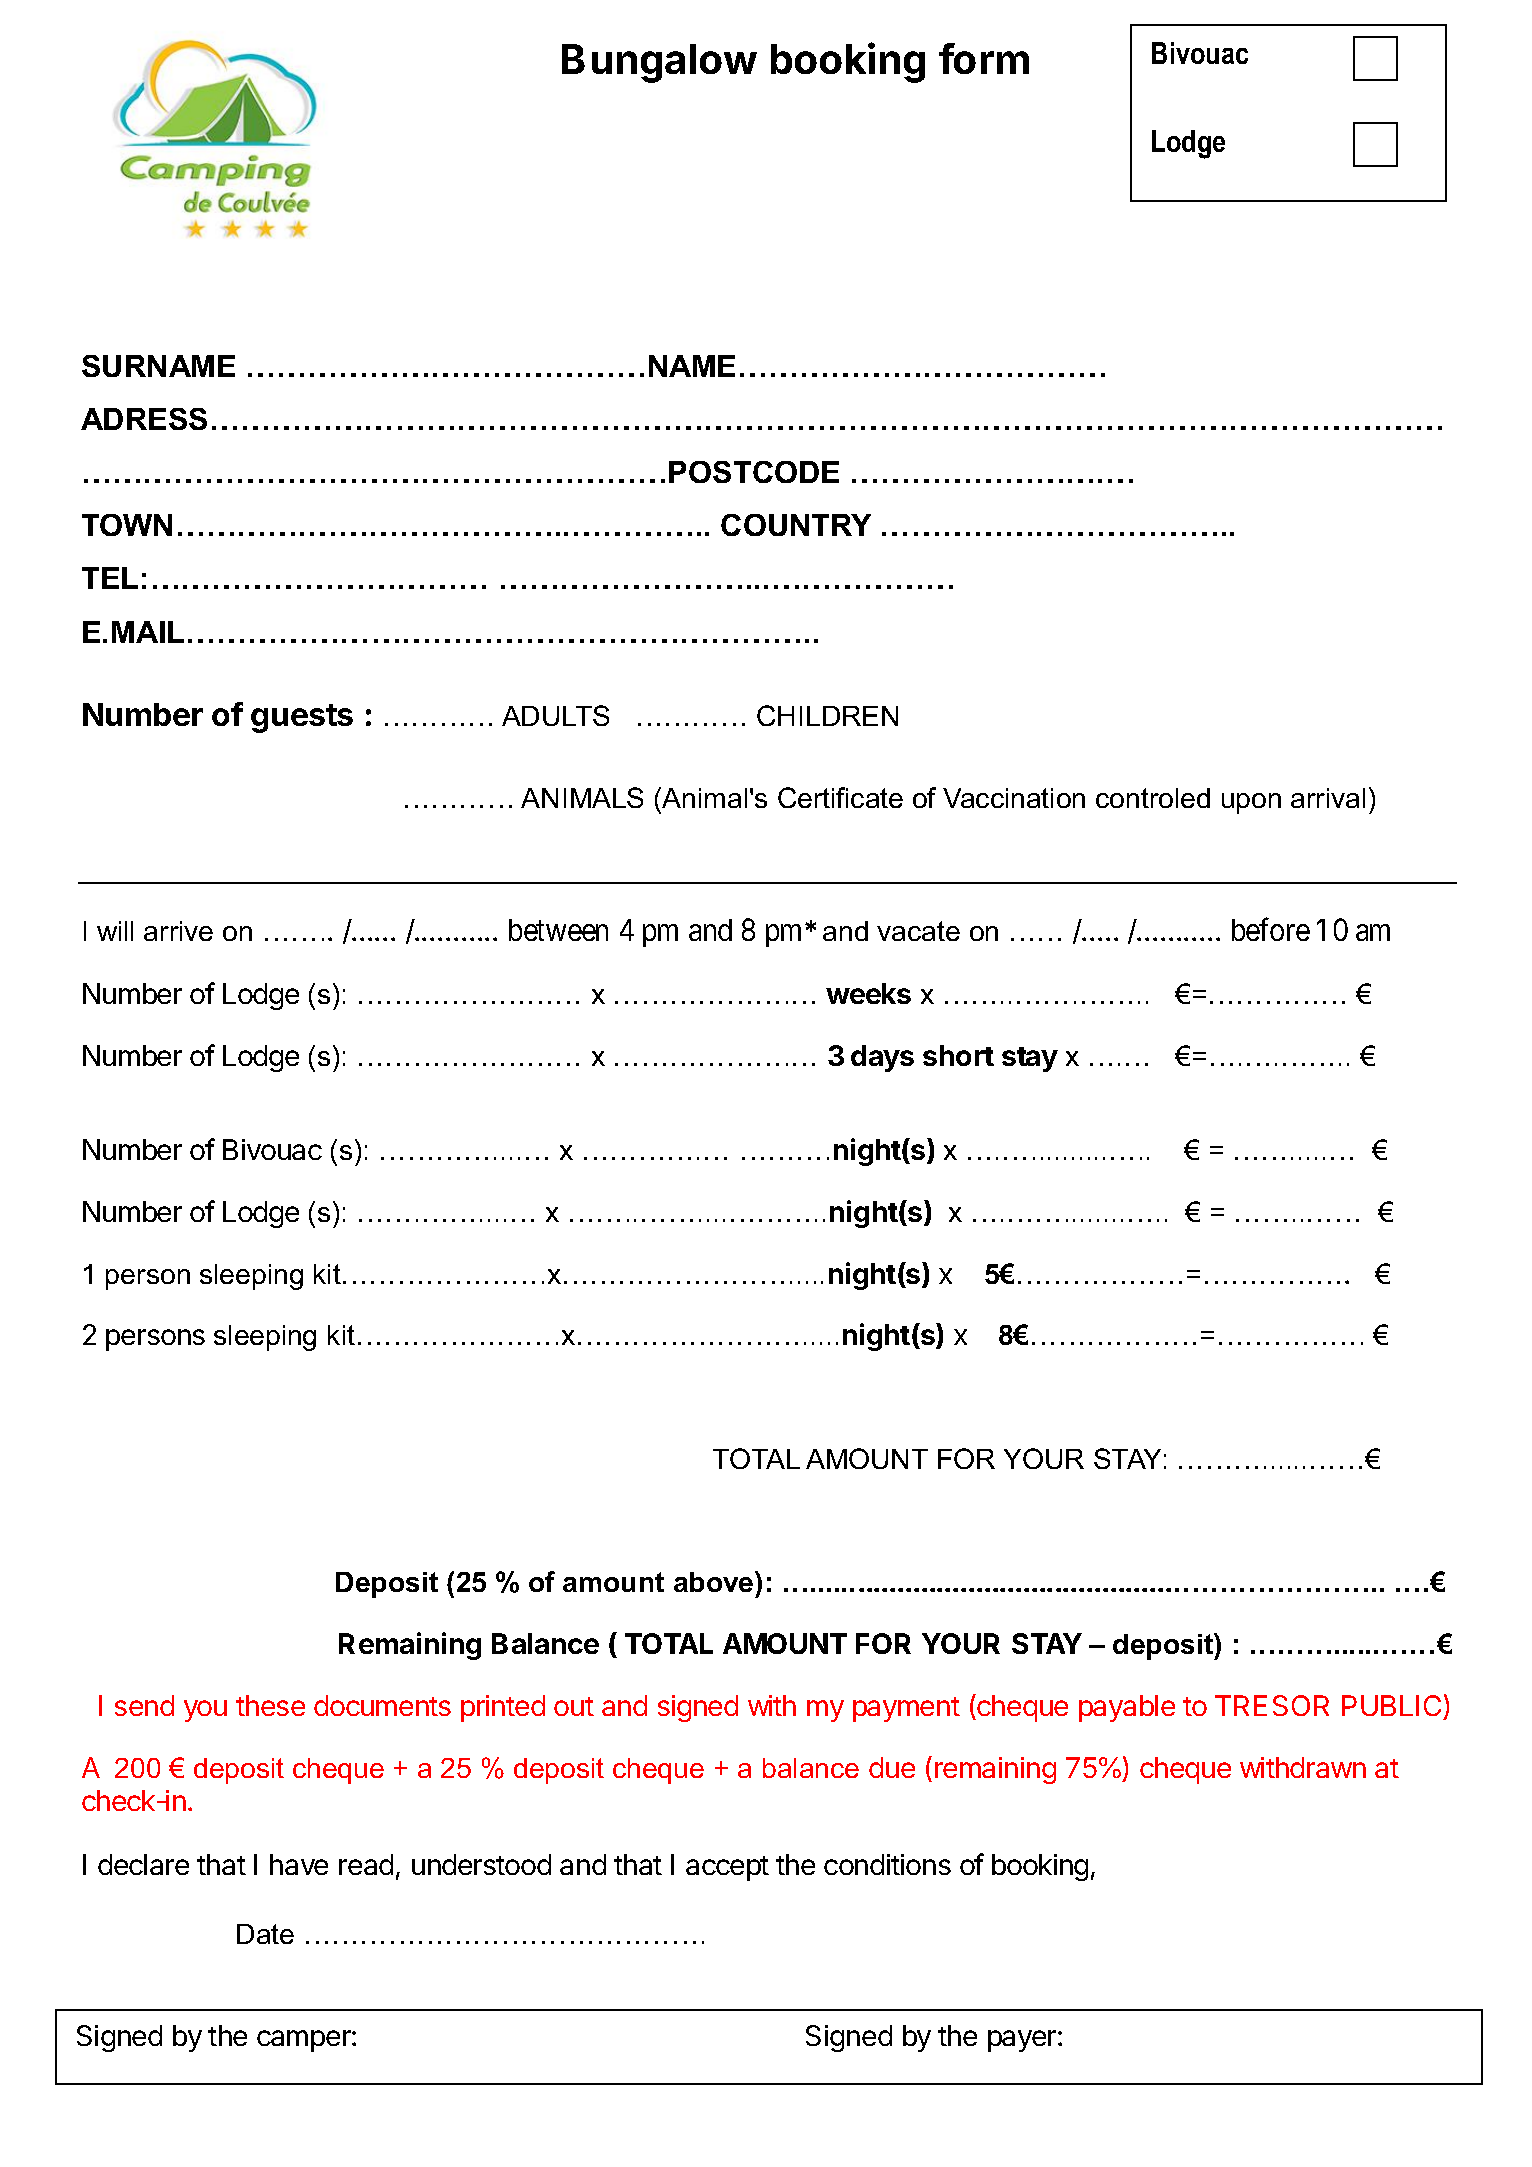 The height and width of the page is (2167, 1532). Describe the element at coordinates (144, 419) in the page. I see `ADRESS` at that location.
